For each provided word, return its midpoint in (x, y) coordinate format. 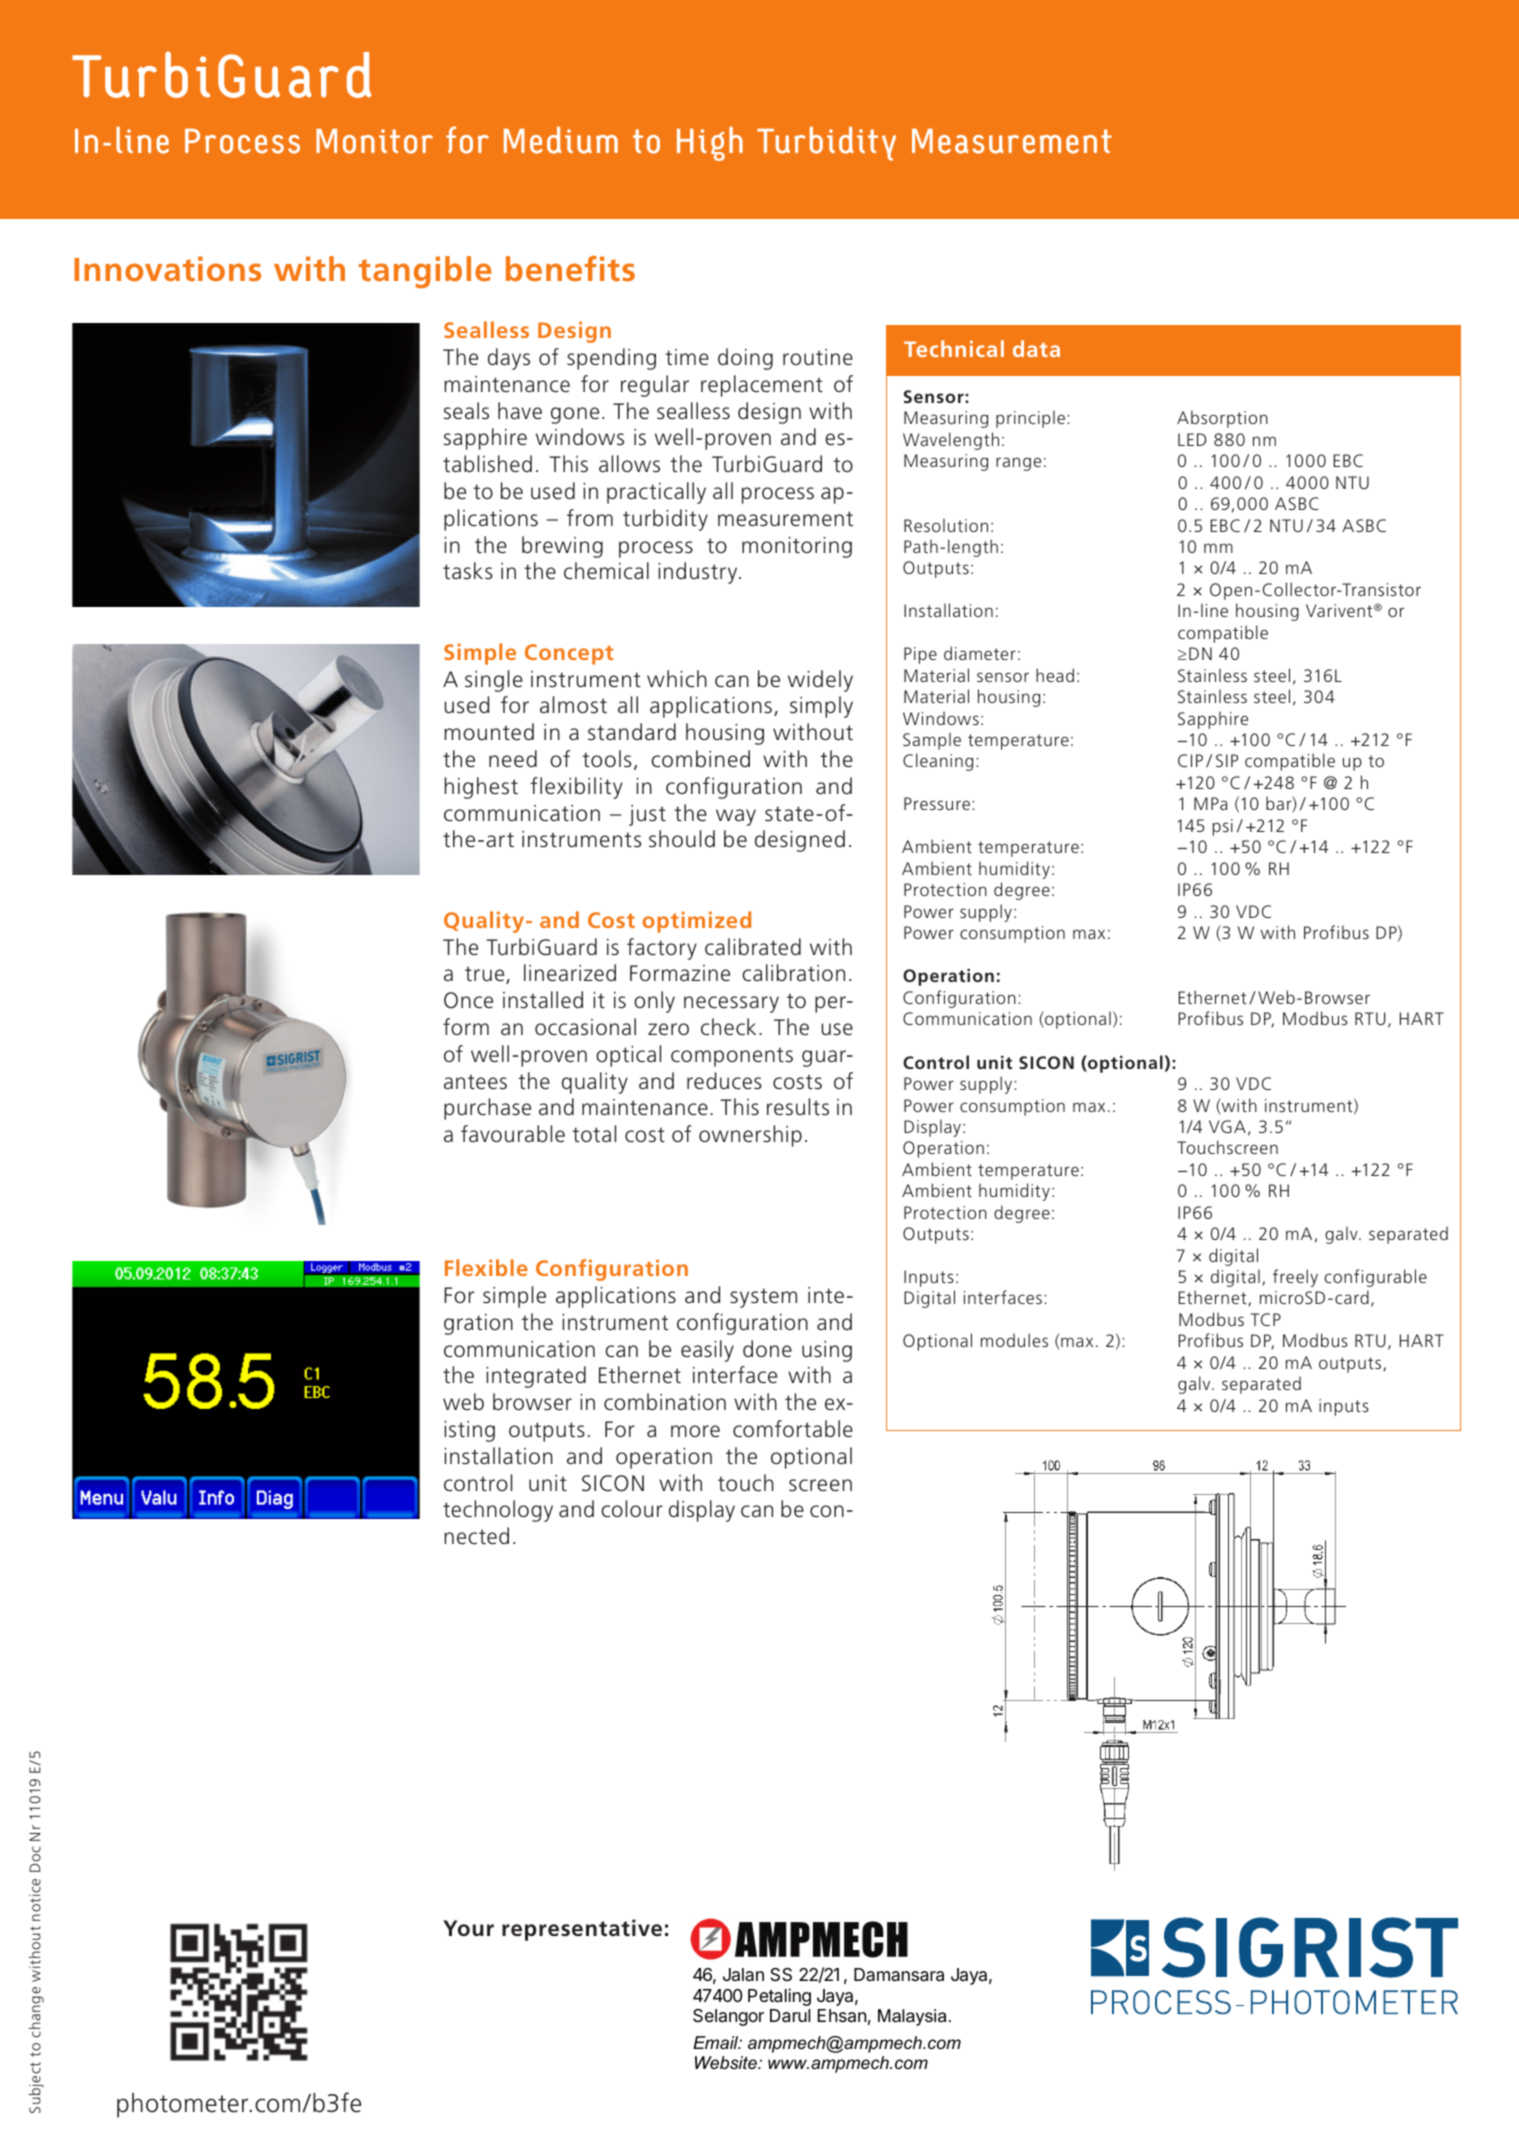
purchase (487, 1109)
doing (745, 359)
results (798, 1107)
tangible (425, 272)
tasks (468, 571)
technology (498, 1511)
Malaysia (912, 2017)
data (1036, 348)
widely (820, 681)
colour (632, 1509)
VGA (1227, 1126)
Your (468, 1928)
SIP (1227, 760)
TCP (1266, 1319)
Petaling (779, 1997)
